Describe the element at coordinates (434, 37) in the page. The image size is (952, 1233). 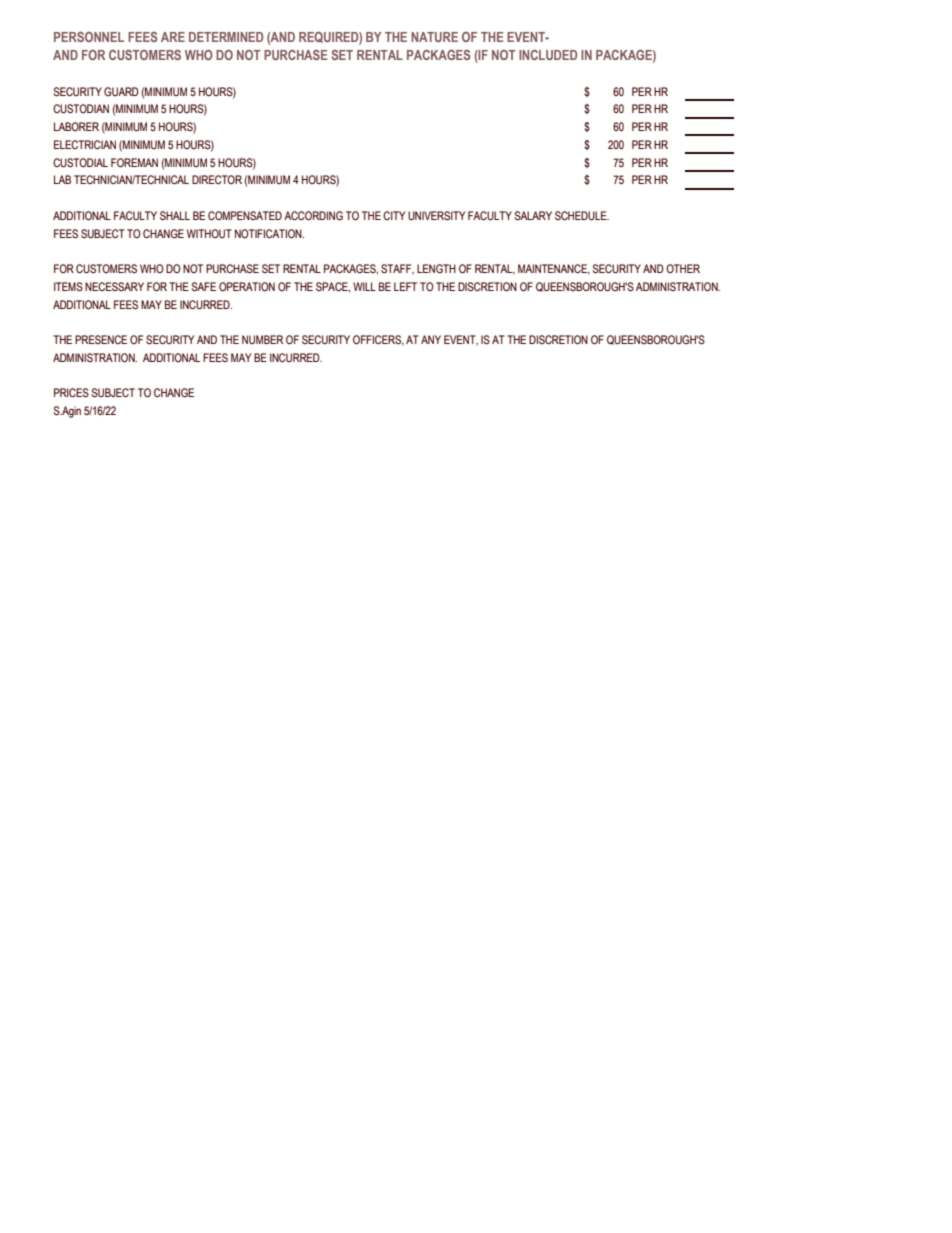
I see `NATURE` at that location.
